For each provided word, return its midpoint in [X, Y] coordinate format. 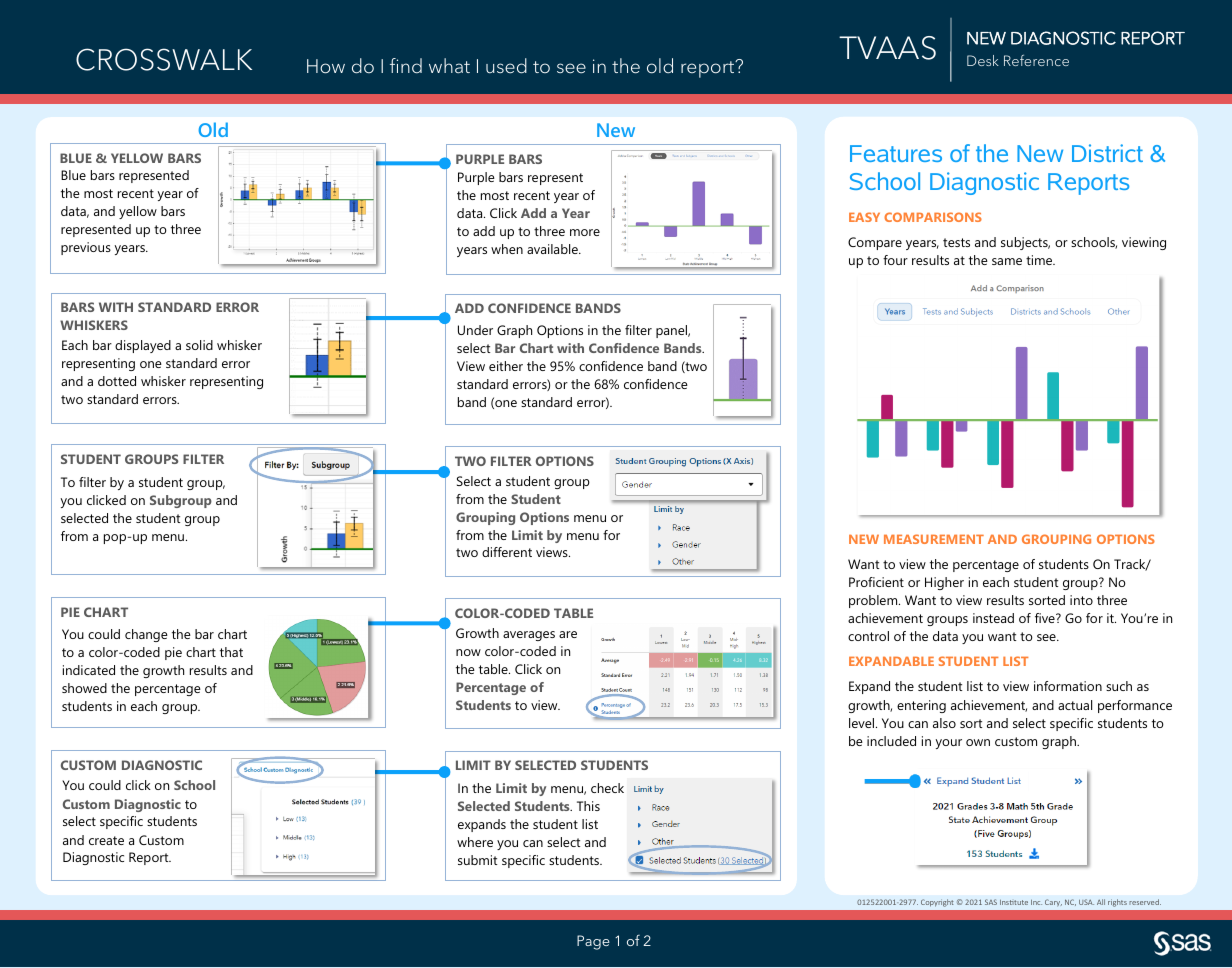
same [1007, 261]
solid [199, 345]
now [468, 652]
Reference [1036, 60]
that [231, 652]
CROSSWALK [164, 59]
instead [993, 618]
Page [593, 942]
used [506, 66]
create [106, 840]
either [506, 366]
